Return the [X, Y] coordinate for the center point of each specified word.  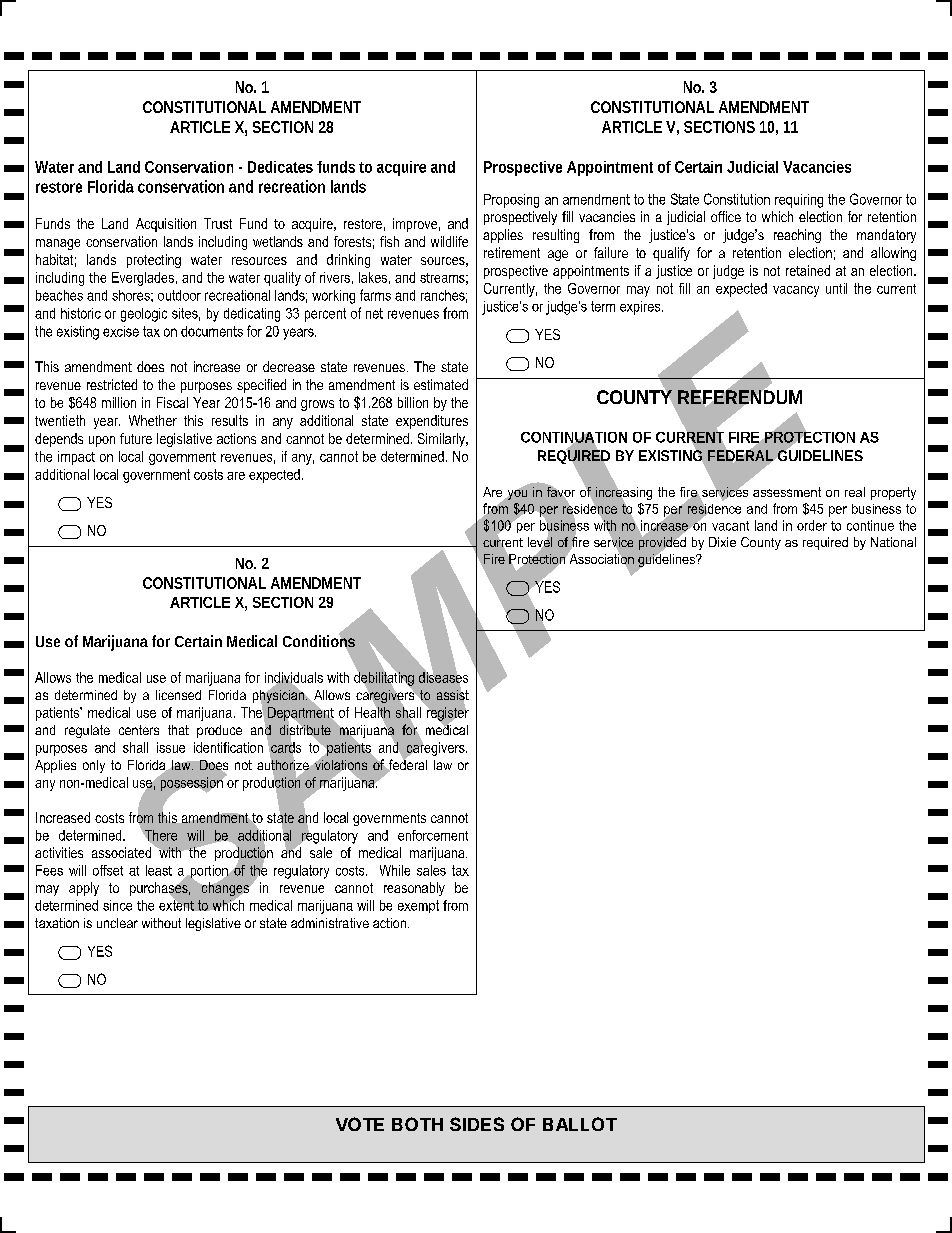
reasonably [414, 889]
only [94, 766]
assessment [787, 492]
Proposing [511, 201]
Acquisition [166, 225]
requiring [799, 201]
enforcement [433, 835]
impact [76, 458]
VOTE [360, 1124]
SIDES [477, 1124]
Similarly [442, 440]
